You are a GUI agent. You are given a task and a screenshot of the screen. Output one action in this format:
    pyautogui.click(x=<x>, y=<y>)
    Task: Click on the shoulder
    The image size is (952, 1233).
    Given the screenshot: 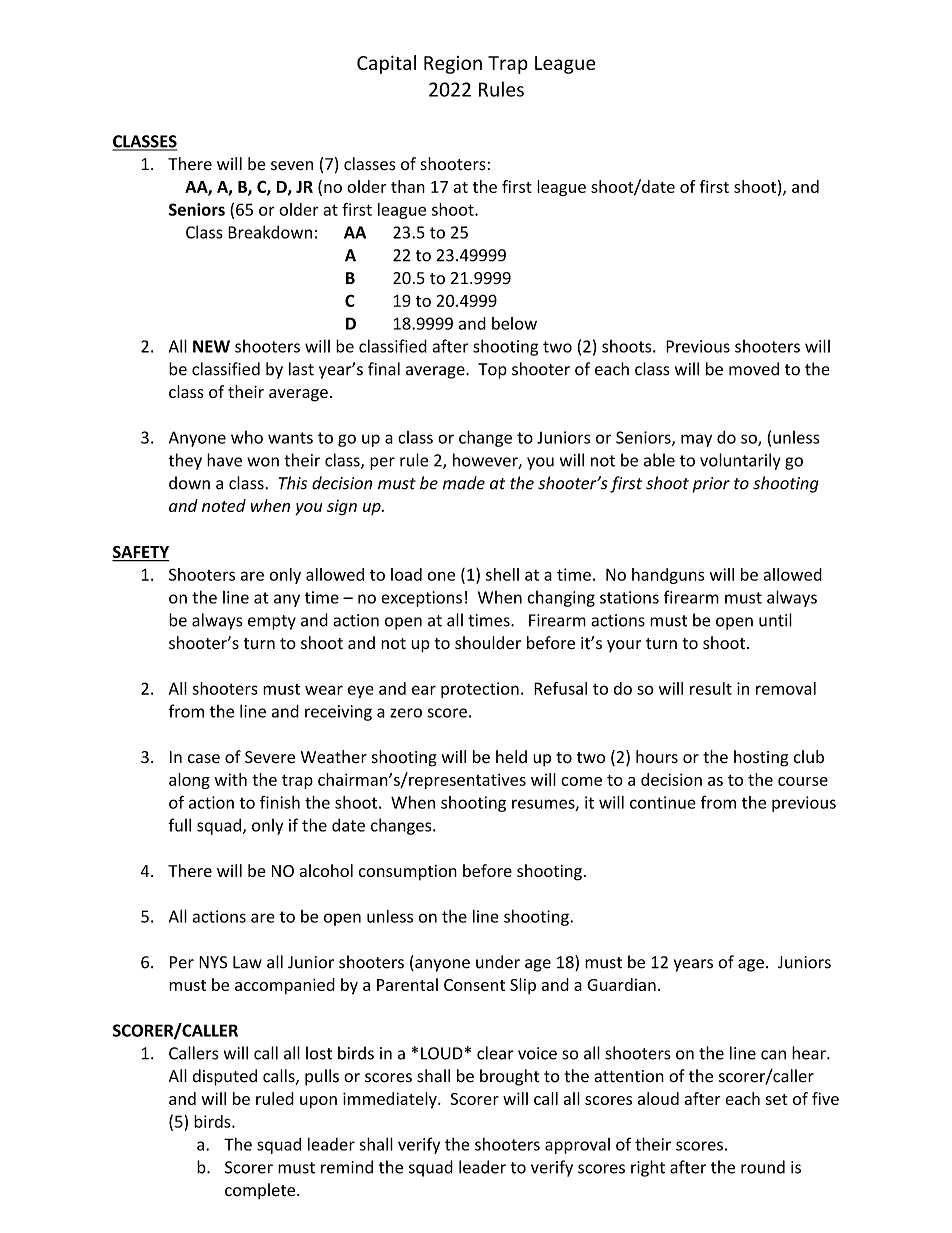 What is the action you would take?
    pyautogui.click(x=488, y=643)
